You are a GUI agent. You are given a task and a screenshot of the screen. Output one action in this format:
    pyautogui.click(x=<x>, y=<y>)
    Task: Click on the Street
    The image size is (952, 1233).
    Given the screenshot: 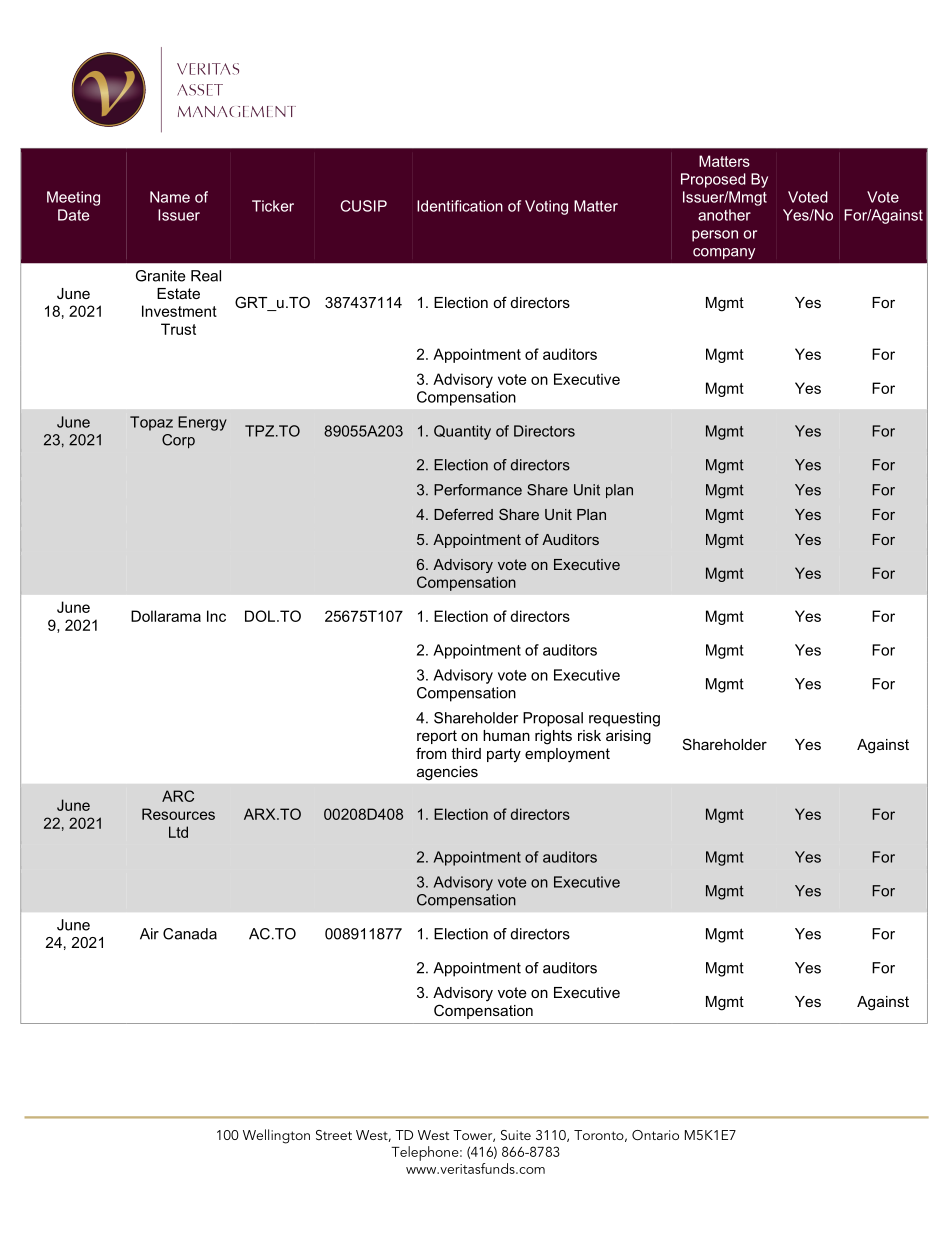 What is the action you would take?
    pyautogui.click(x=334, y=1135)
